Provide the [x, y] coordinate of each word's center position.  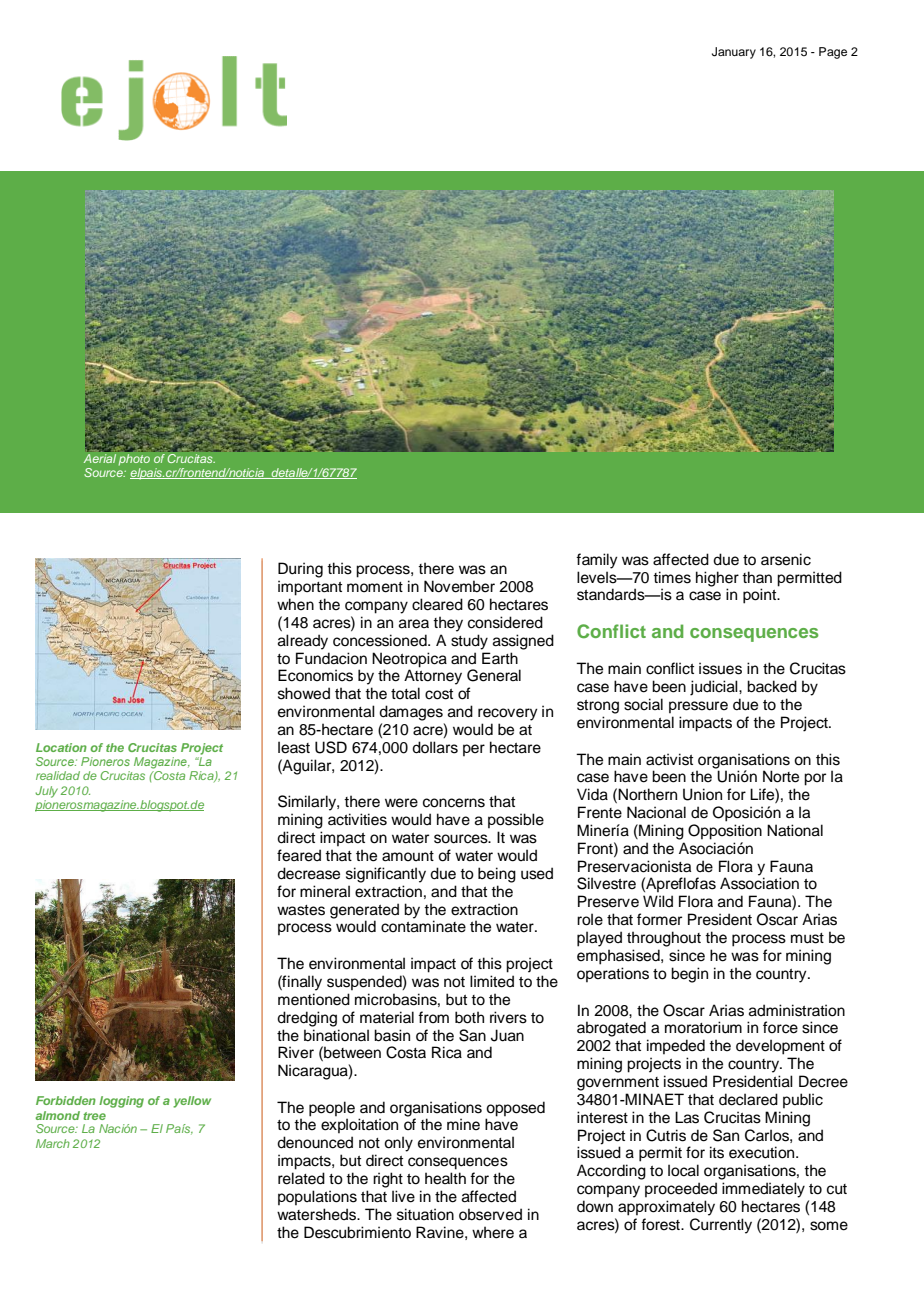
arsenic [786, 559]
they [448, 624]
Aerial [100, 458]
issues [720, 668]
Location [61, 747]
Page [833, 53]
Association [759, 883]
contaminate [423, 926]
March [53, 1143]
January [734, 53]
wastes [301, 910]
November [459, 586]
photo [134, 460]
